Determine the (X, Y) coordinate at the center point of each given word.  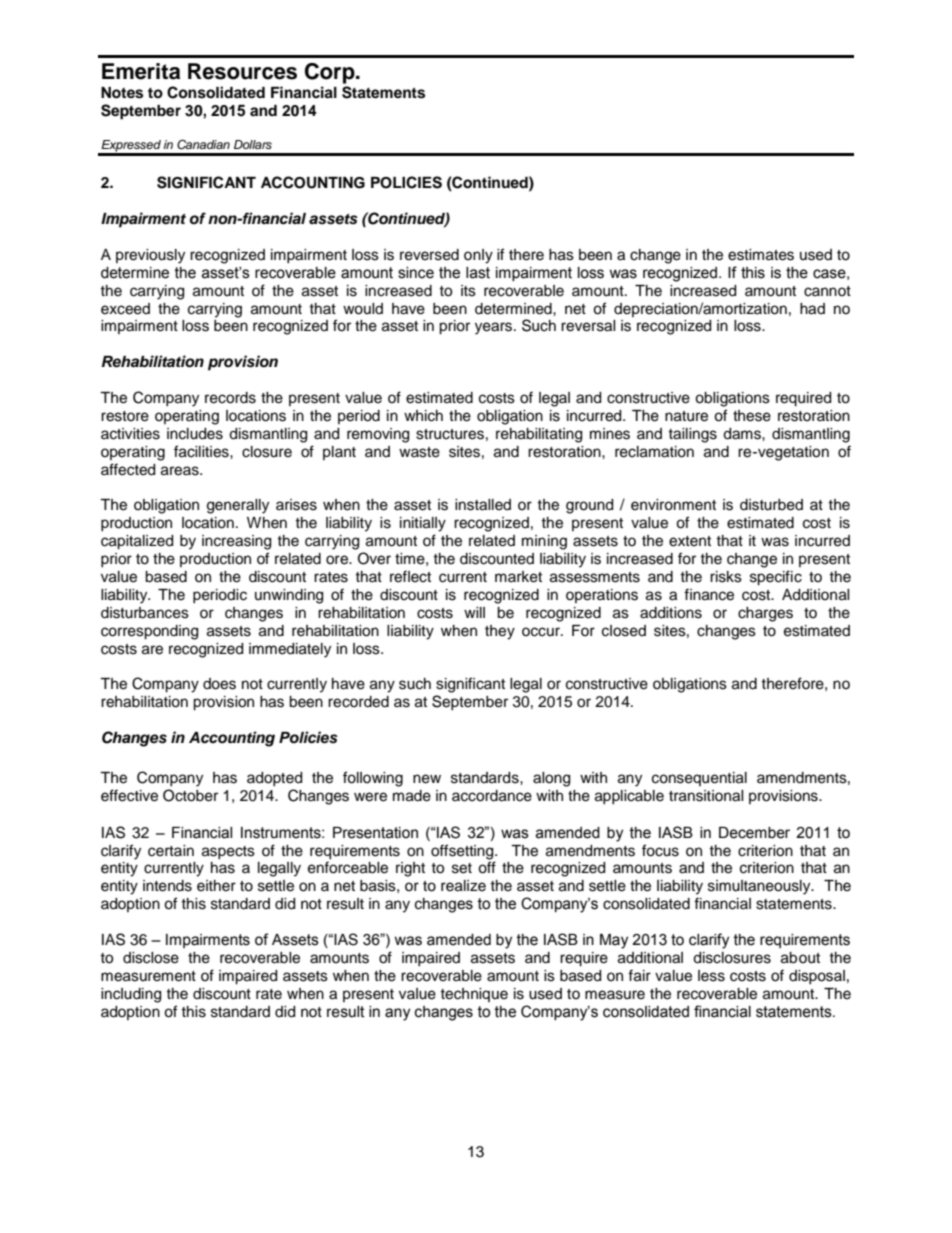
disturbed (771, 505)
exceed (125, 309)
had (812, 309)
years (495, 328)
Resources (242, 71)
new (427, 779)
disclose (151, 958)
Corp (331, 73)
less (711, 976)
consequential (699, 779)
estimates (761, 255)
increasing (236, 542)
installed (483, 505)
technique (474, 995)
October (190, 795)
